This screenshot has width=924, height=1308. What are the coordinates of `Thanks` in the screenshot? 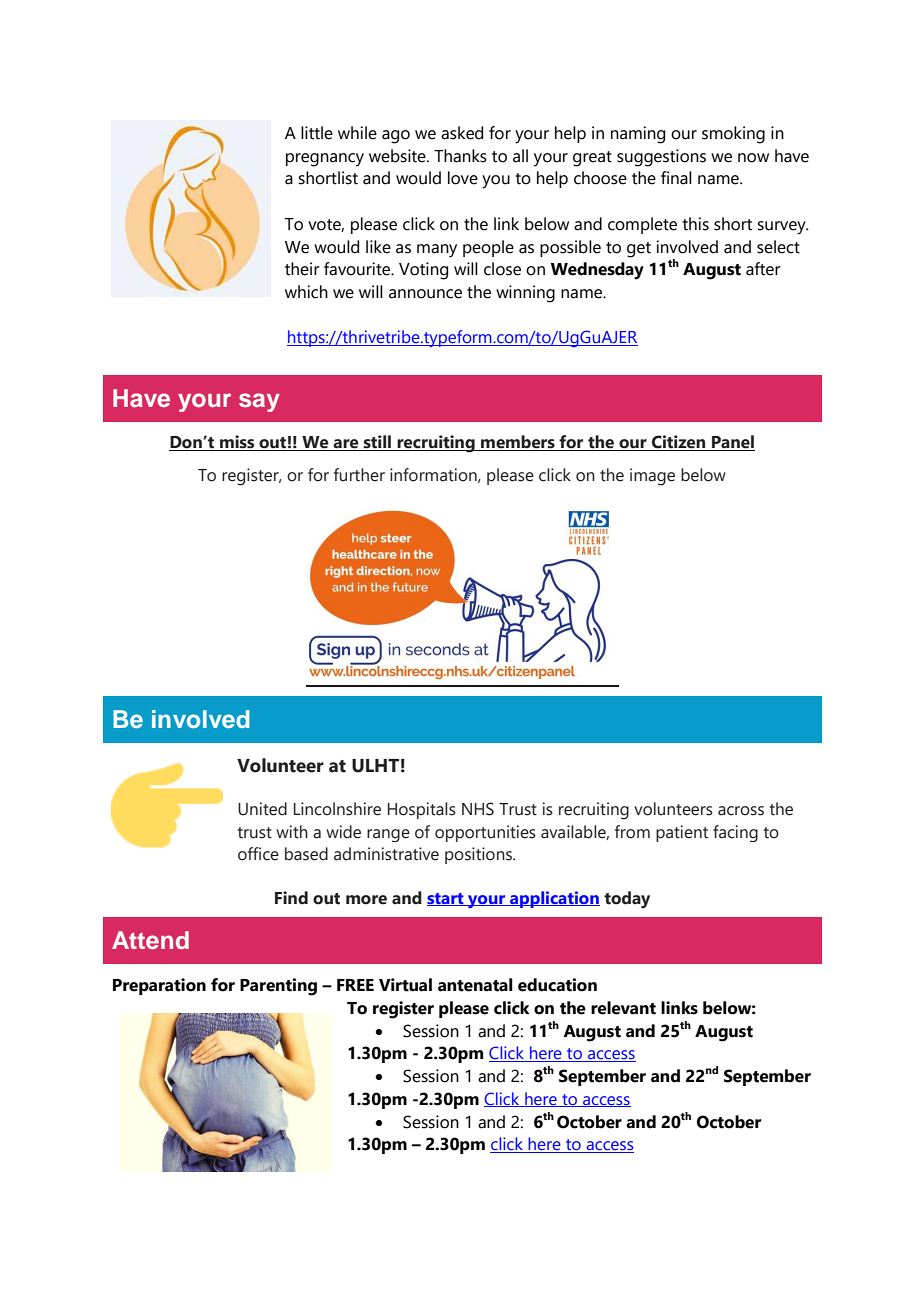 It's located at (460, 156).
